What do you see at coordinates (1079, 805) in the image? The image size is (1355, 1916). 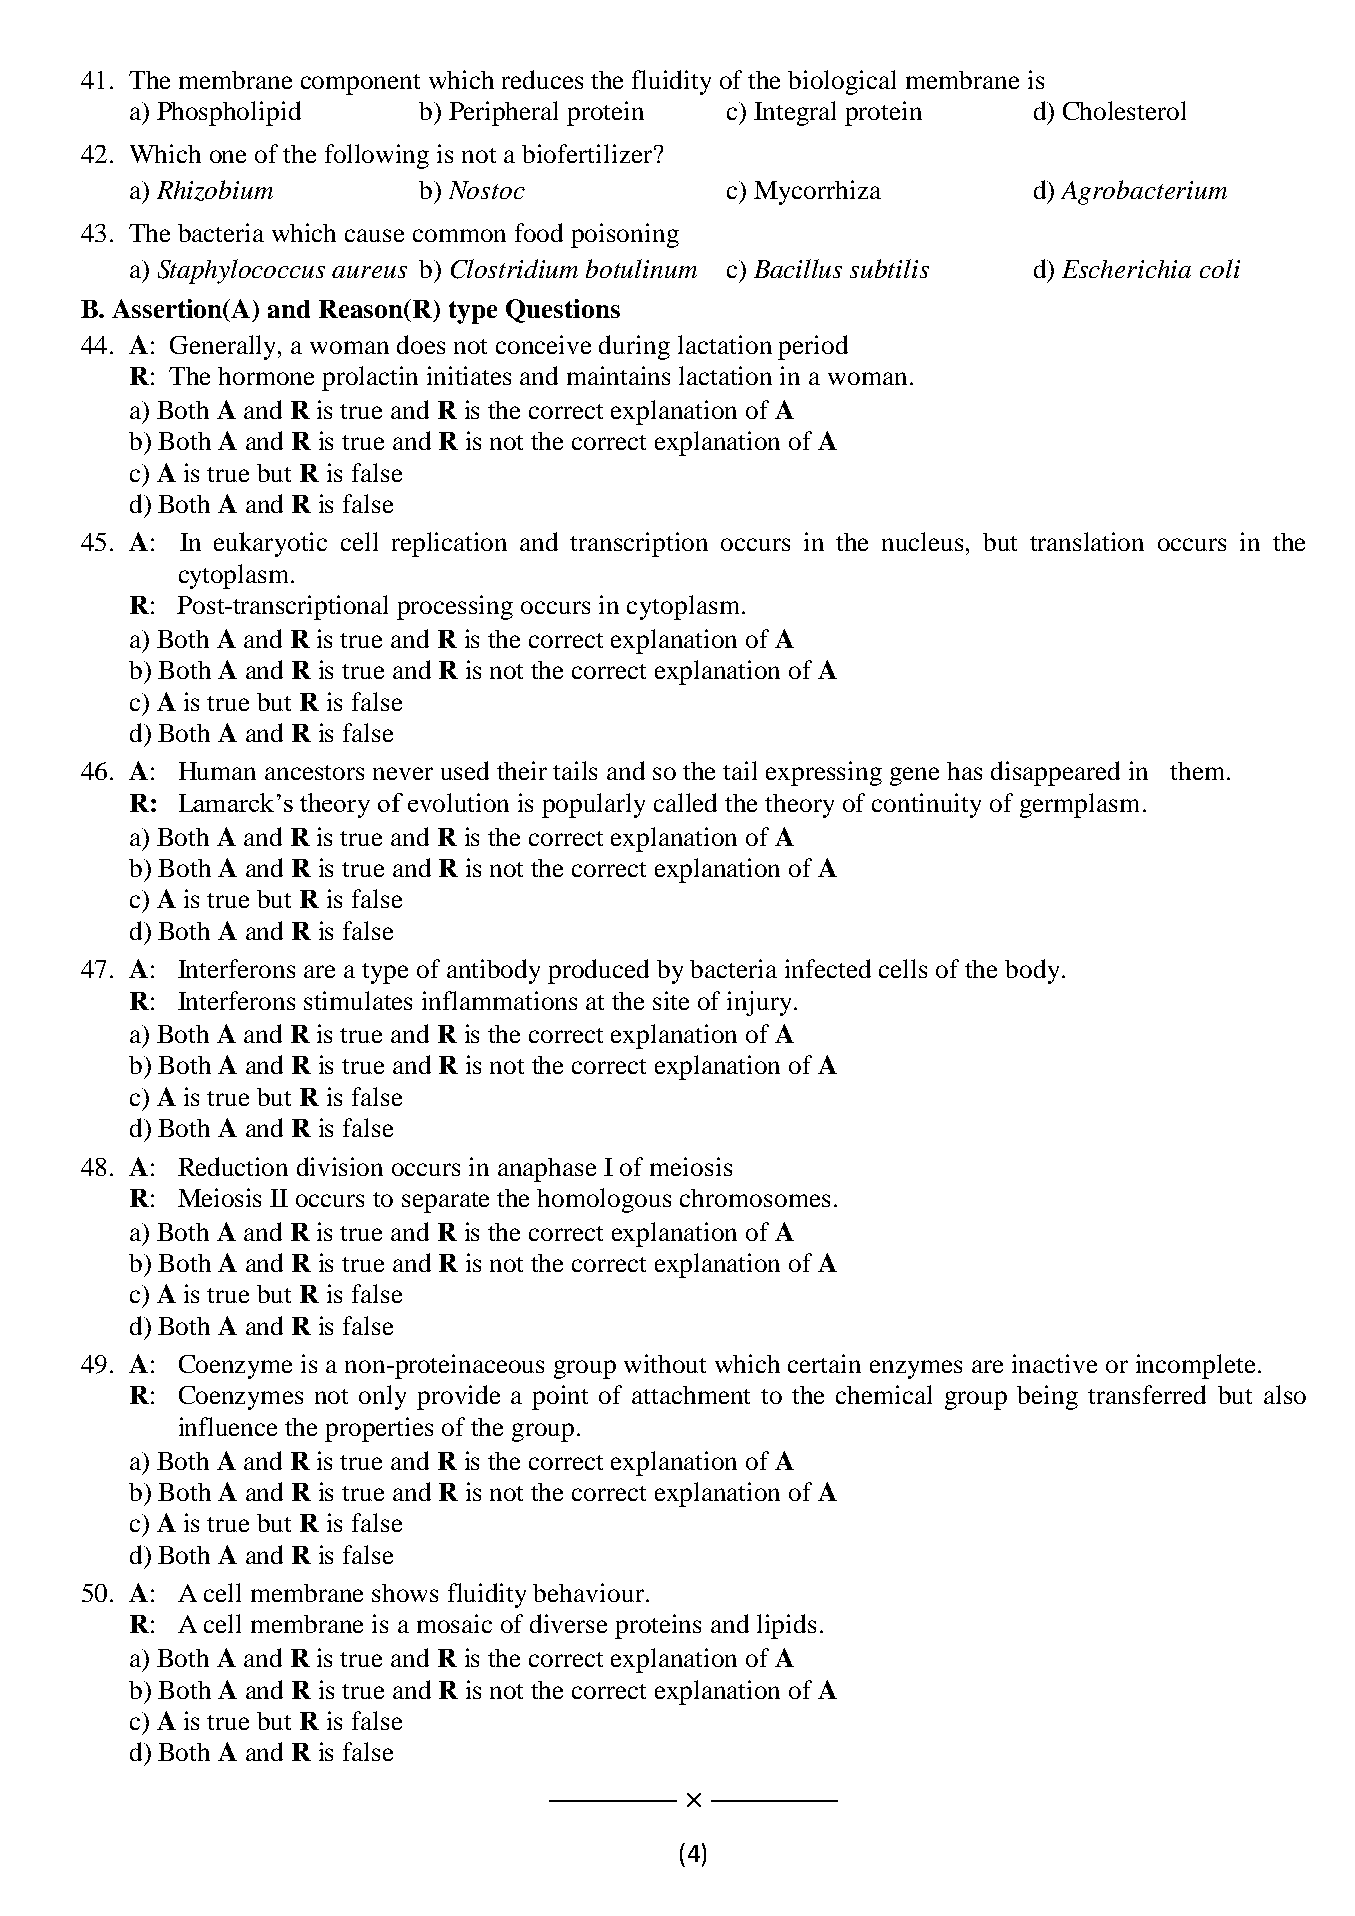 I see `germplasm` at bounding box center [1079, 805].
